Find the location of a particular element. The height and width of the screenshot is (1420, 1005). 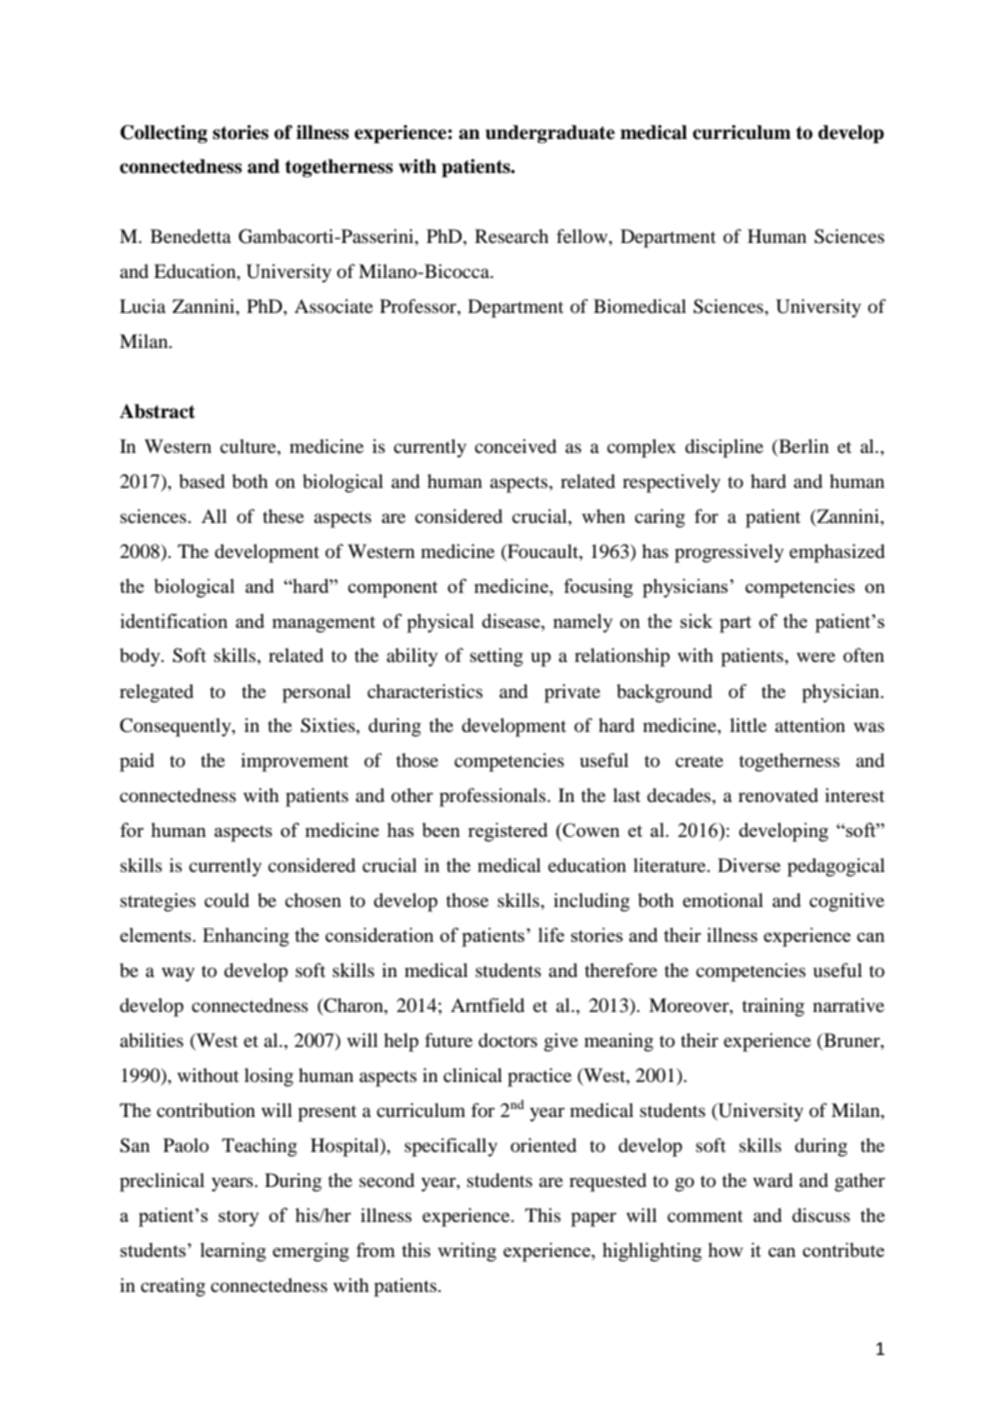

attention is located at coordinates (810, 725).
